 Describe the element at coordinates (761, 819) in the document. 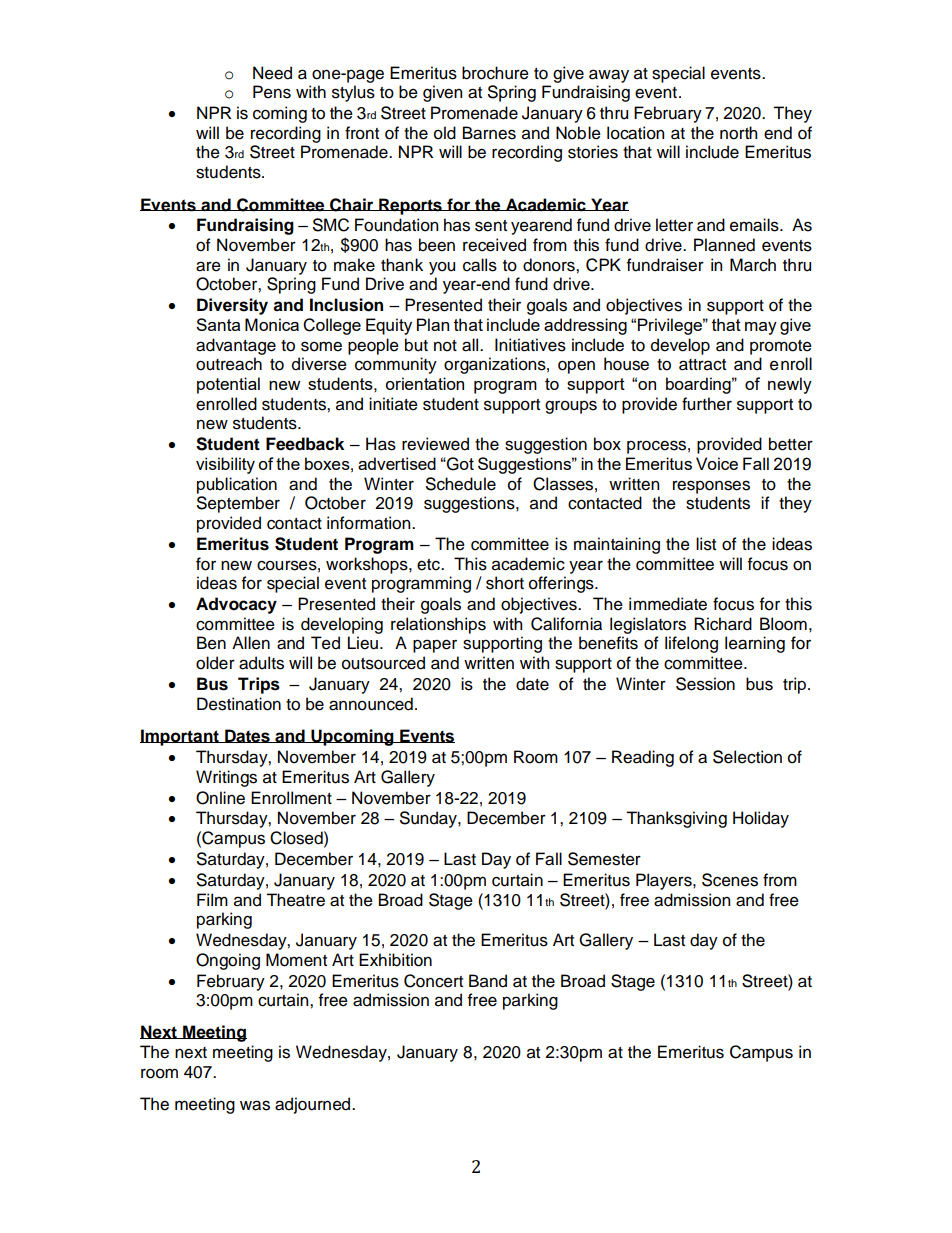

I see `Holiday` at that location.
